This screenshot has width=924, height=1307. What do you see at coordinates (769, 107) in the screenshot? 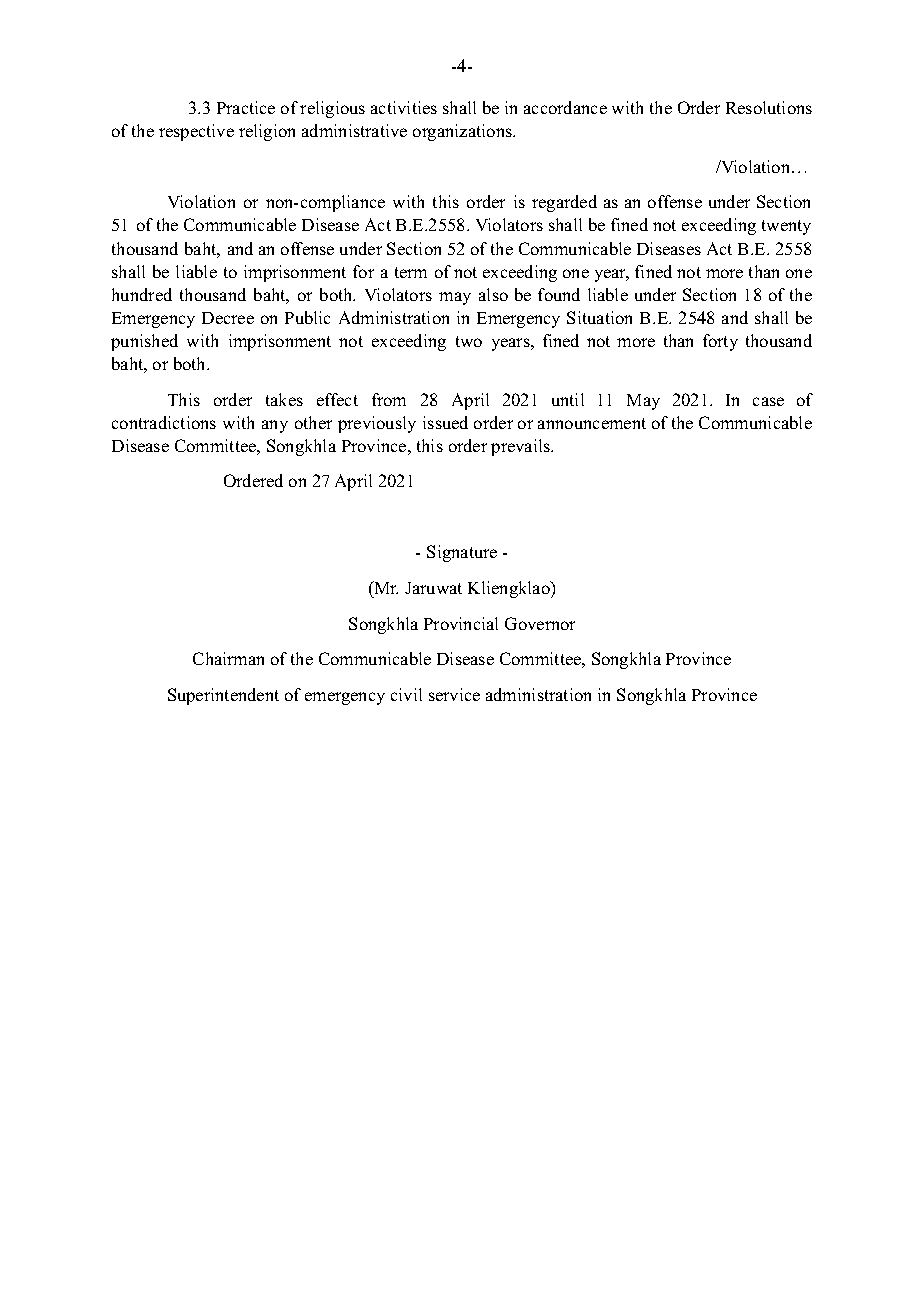
I see `Resolutions` at bounding box center [769, 107].
